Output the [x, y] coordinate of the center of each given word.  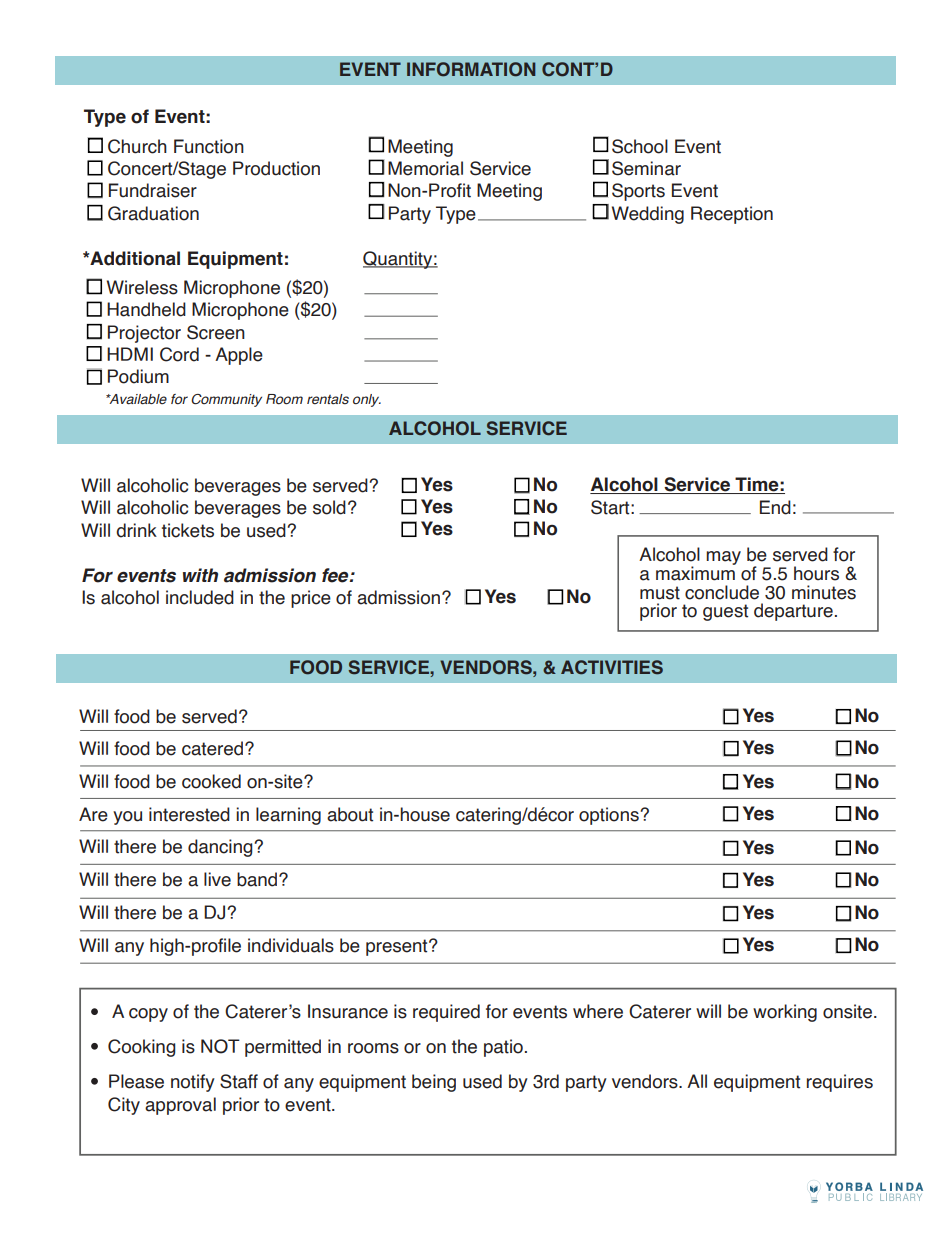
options [610, 816]
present [398, 947]
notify [193, 1083]
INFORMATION [471, 69]
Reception [732, 215]
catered [212, 748]
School [640, 146]
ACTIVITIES [612, 667]
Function [209, 146]
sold [329, 507]
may [723, 558]
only [367, 400]
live [217, 879]
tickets [188, 530]
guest [725, 612]
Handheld [146, 309]
